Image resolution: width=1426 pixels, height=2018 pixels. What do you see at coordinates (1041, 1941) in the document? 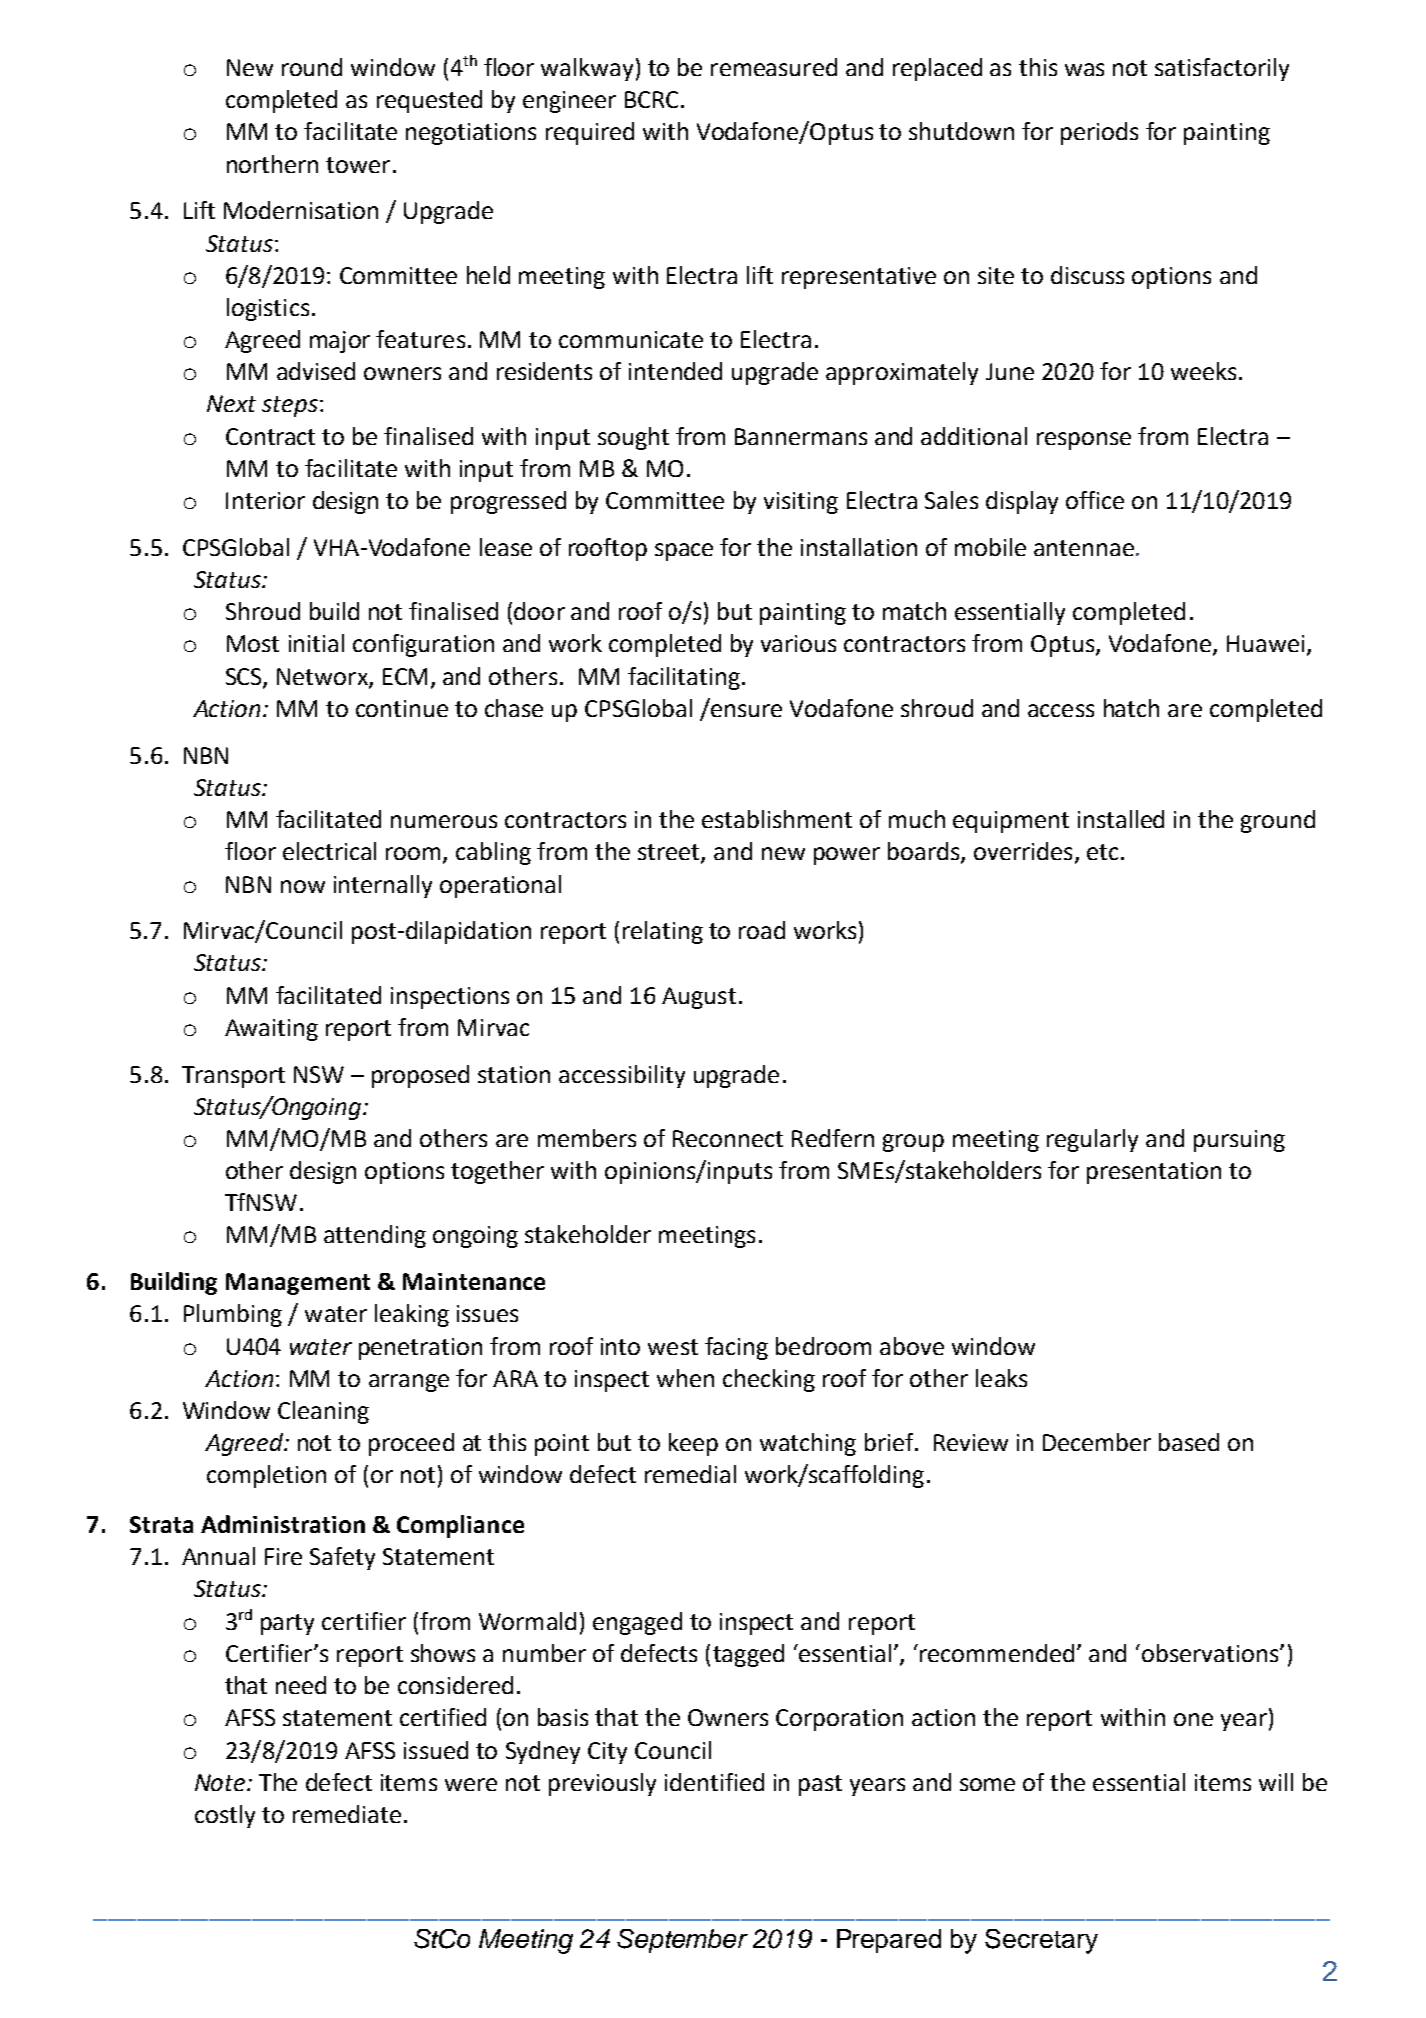
I see `Secretary` at bounding box center [1041, 1941].
